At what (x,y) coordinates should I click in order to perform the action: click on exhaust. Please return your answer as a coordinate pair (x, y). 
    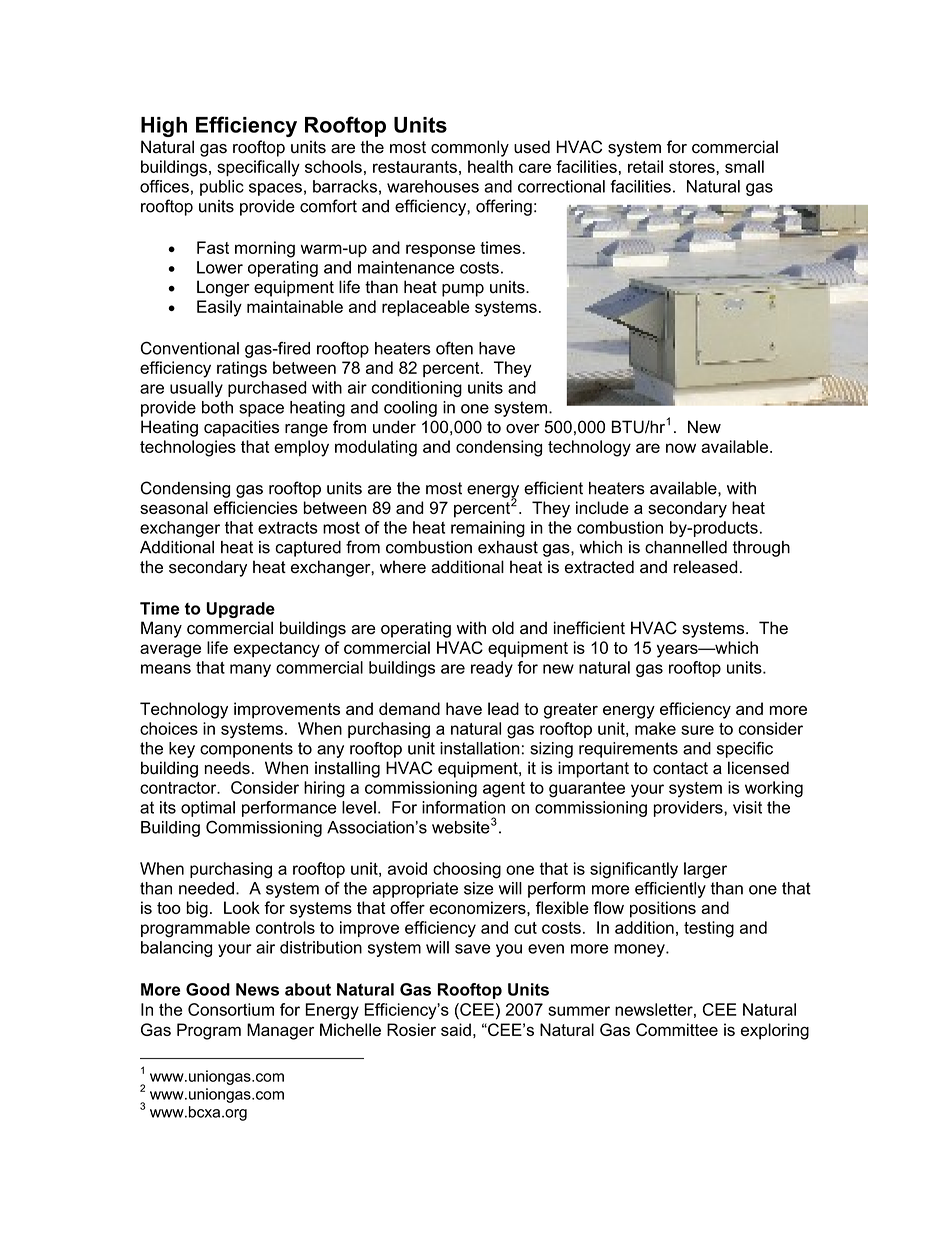
    Looking at the image, I should click on (508, 547).
